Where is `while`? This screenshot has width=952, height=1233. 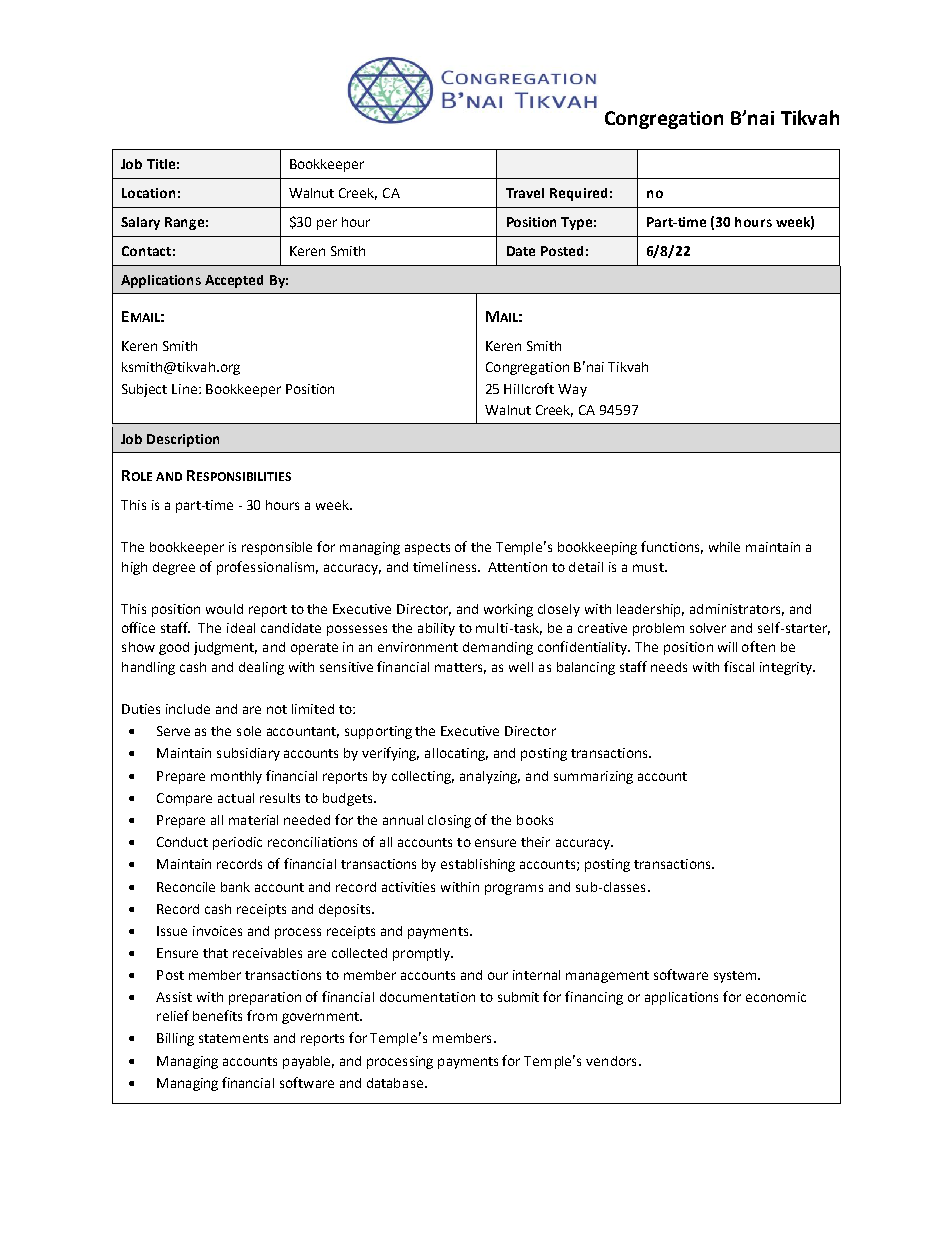
while is located at coordinates (724, 547).
